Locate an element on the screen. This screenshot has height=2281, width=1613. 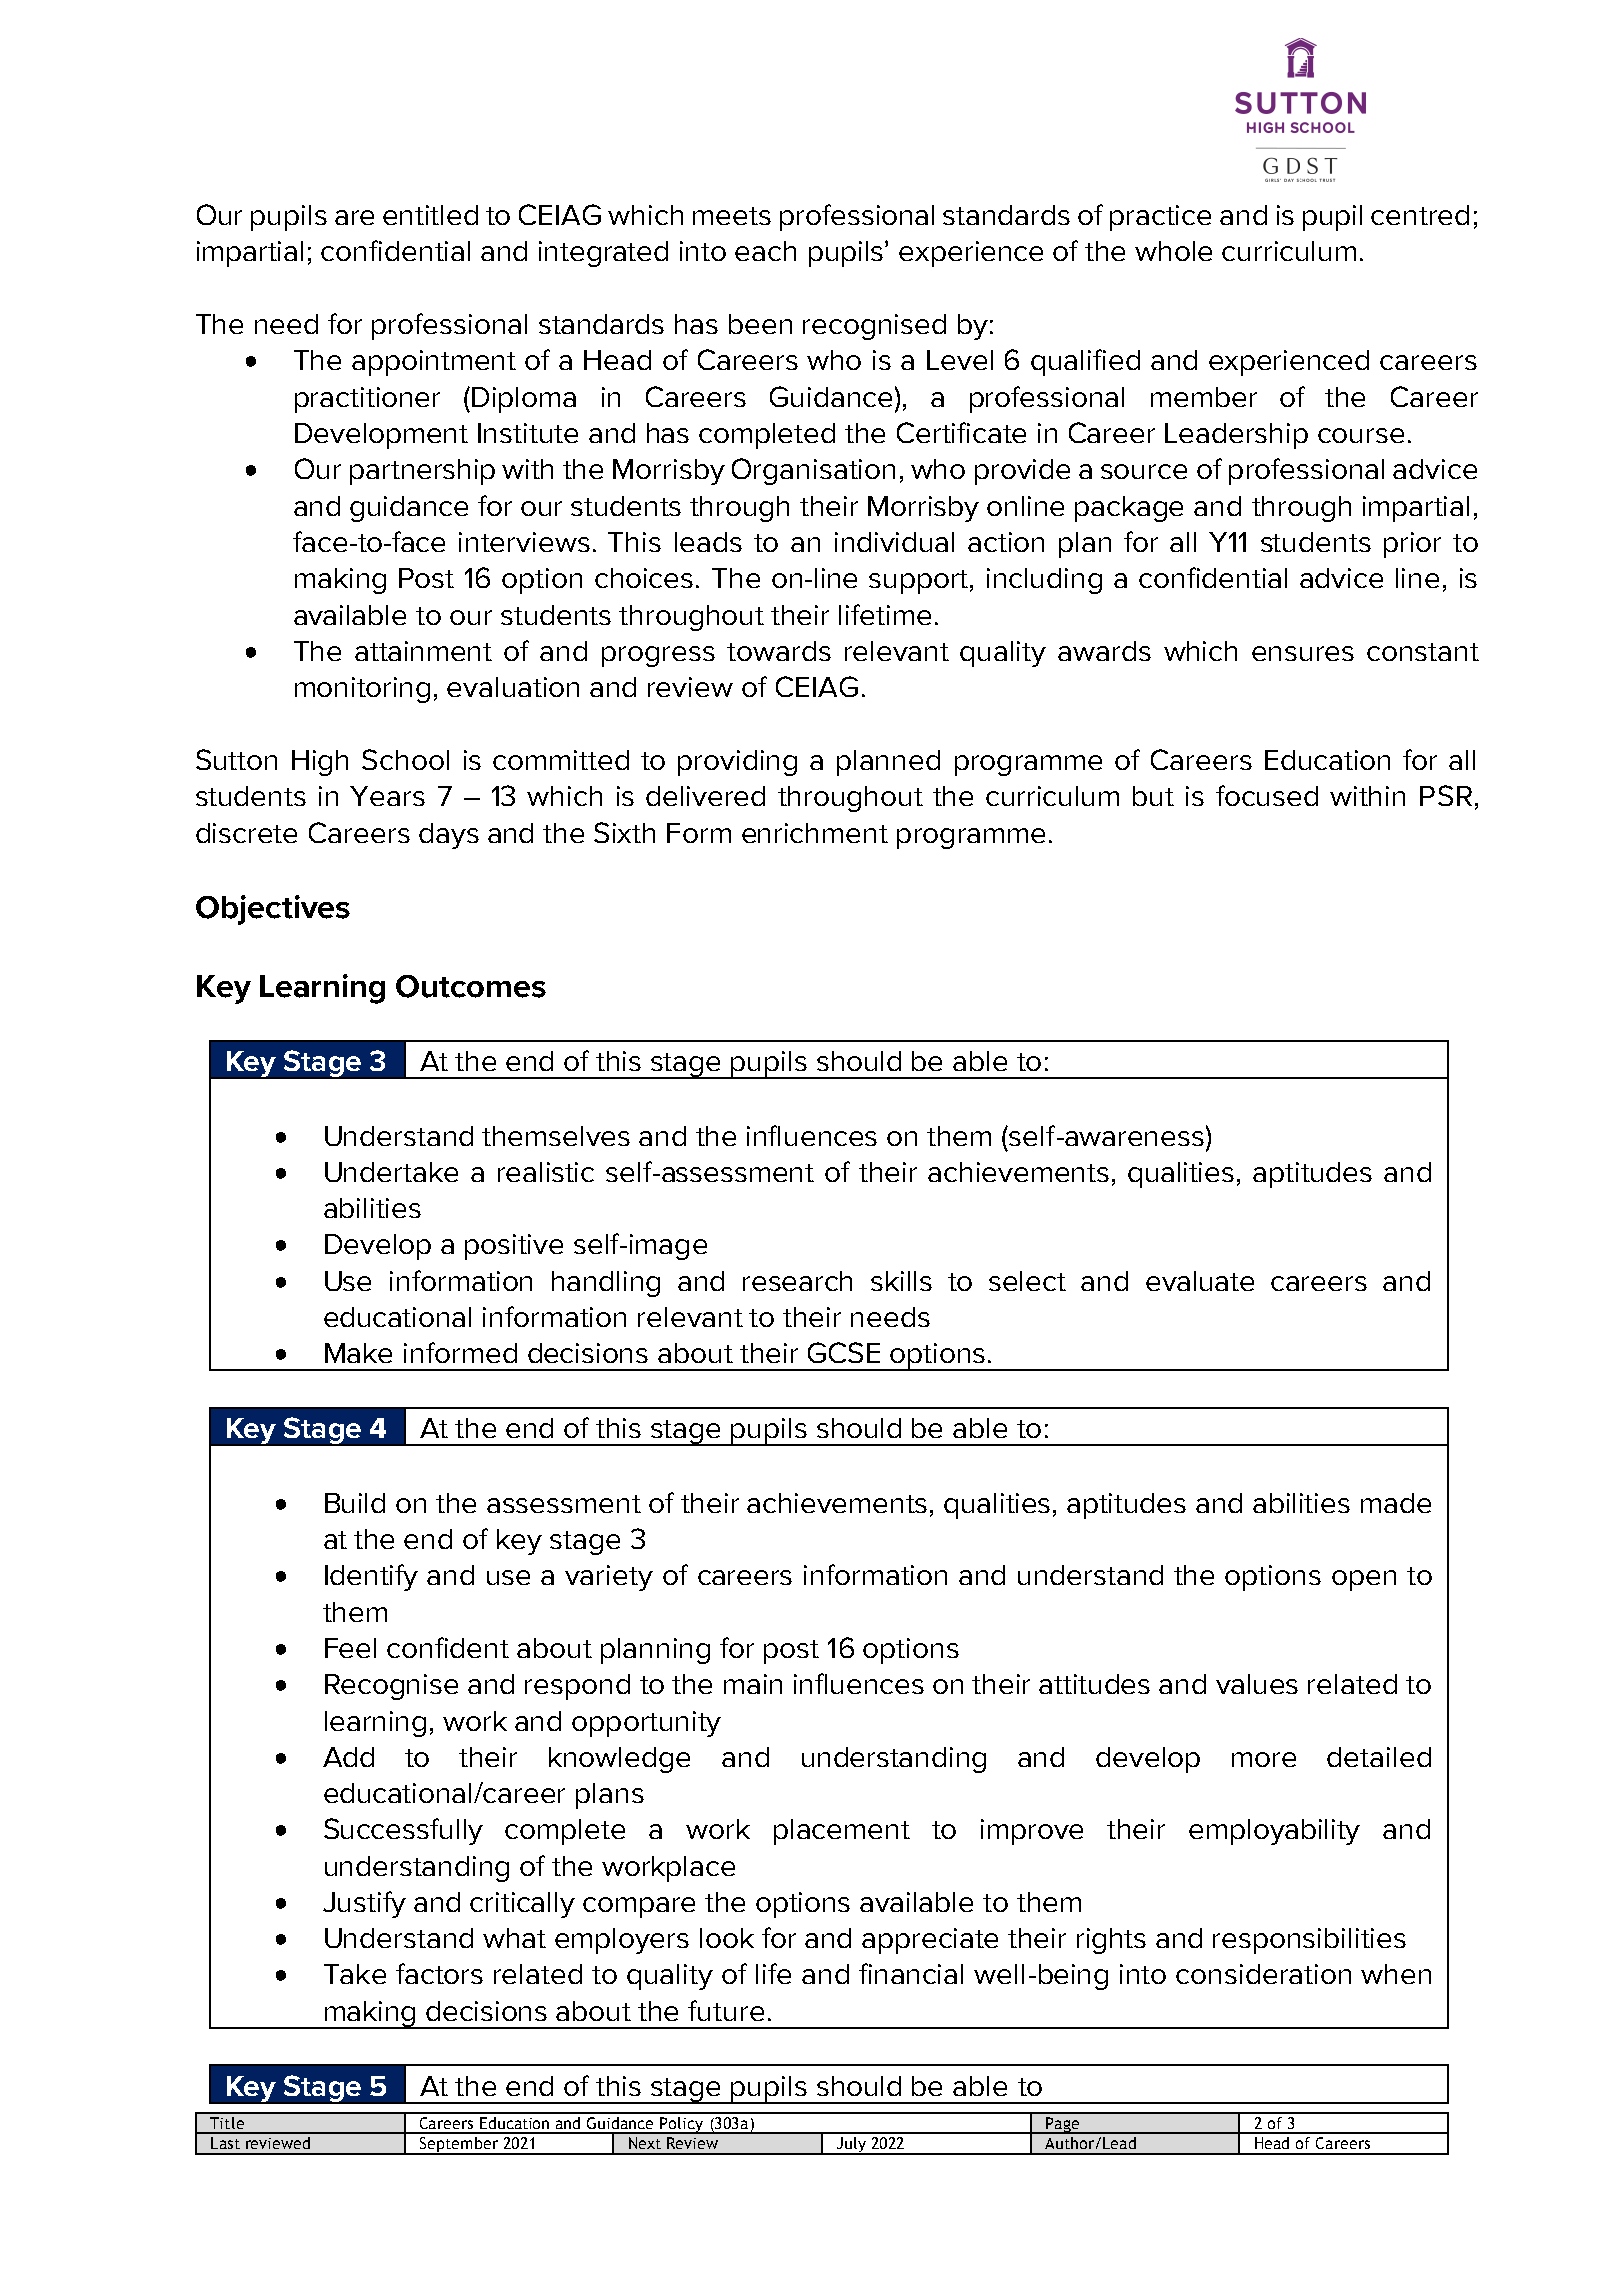
consideration is located at coordinates (1263, 1974).
